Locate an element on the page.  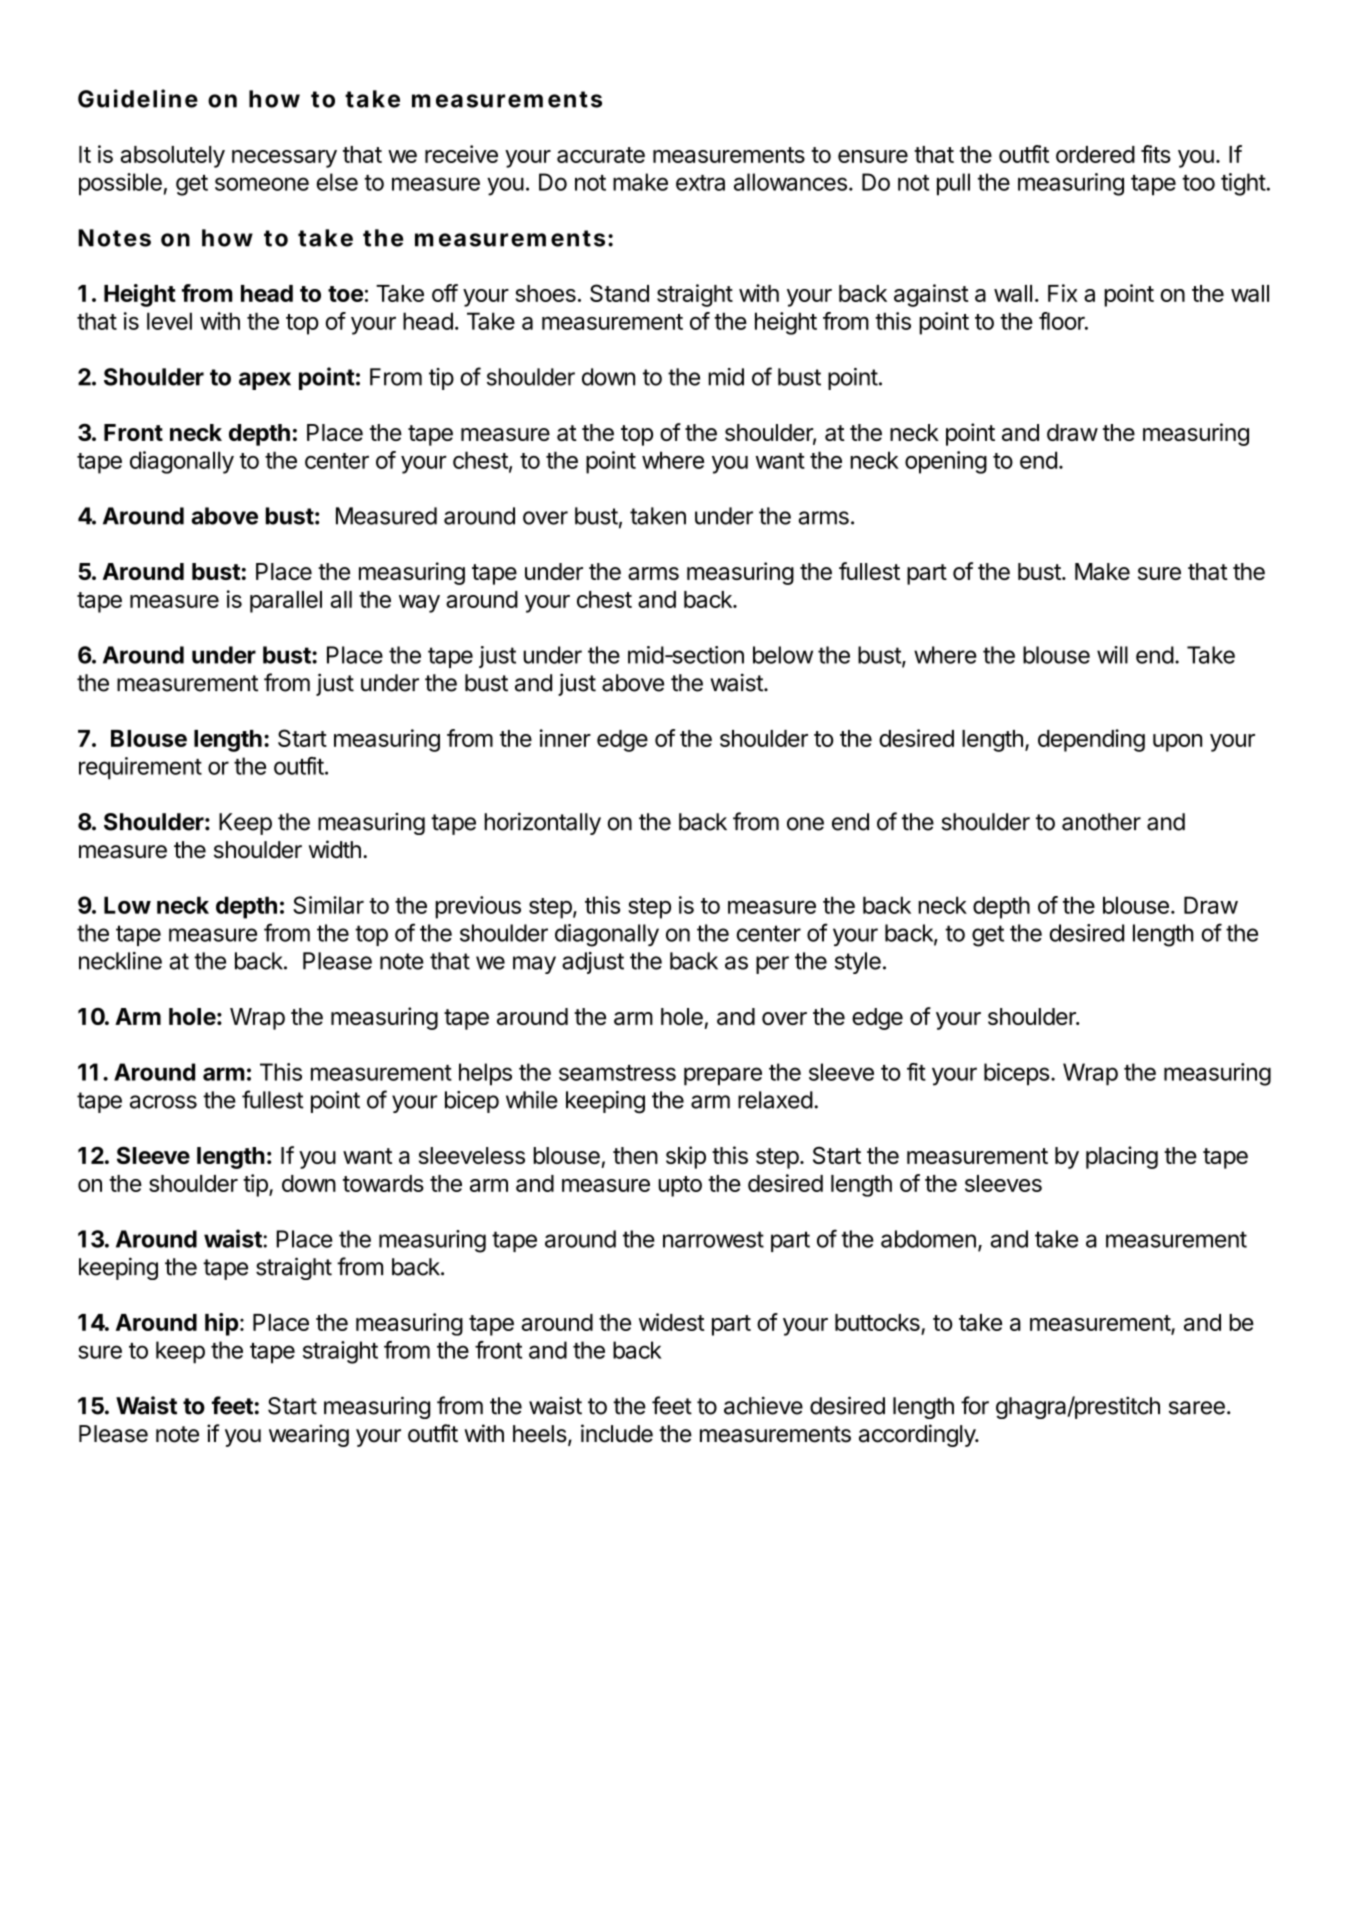
Fix is located at coordinates (1063, 293).
